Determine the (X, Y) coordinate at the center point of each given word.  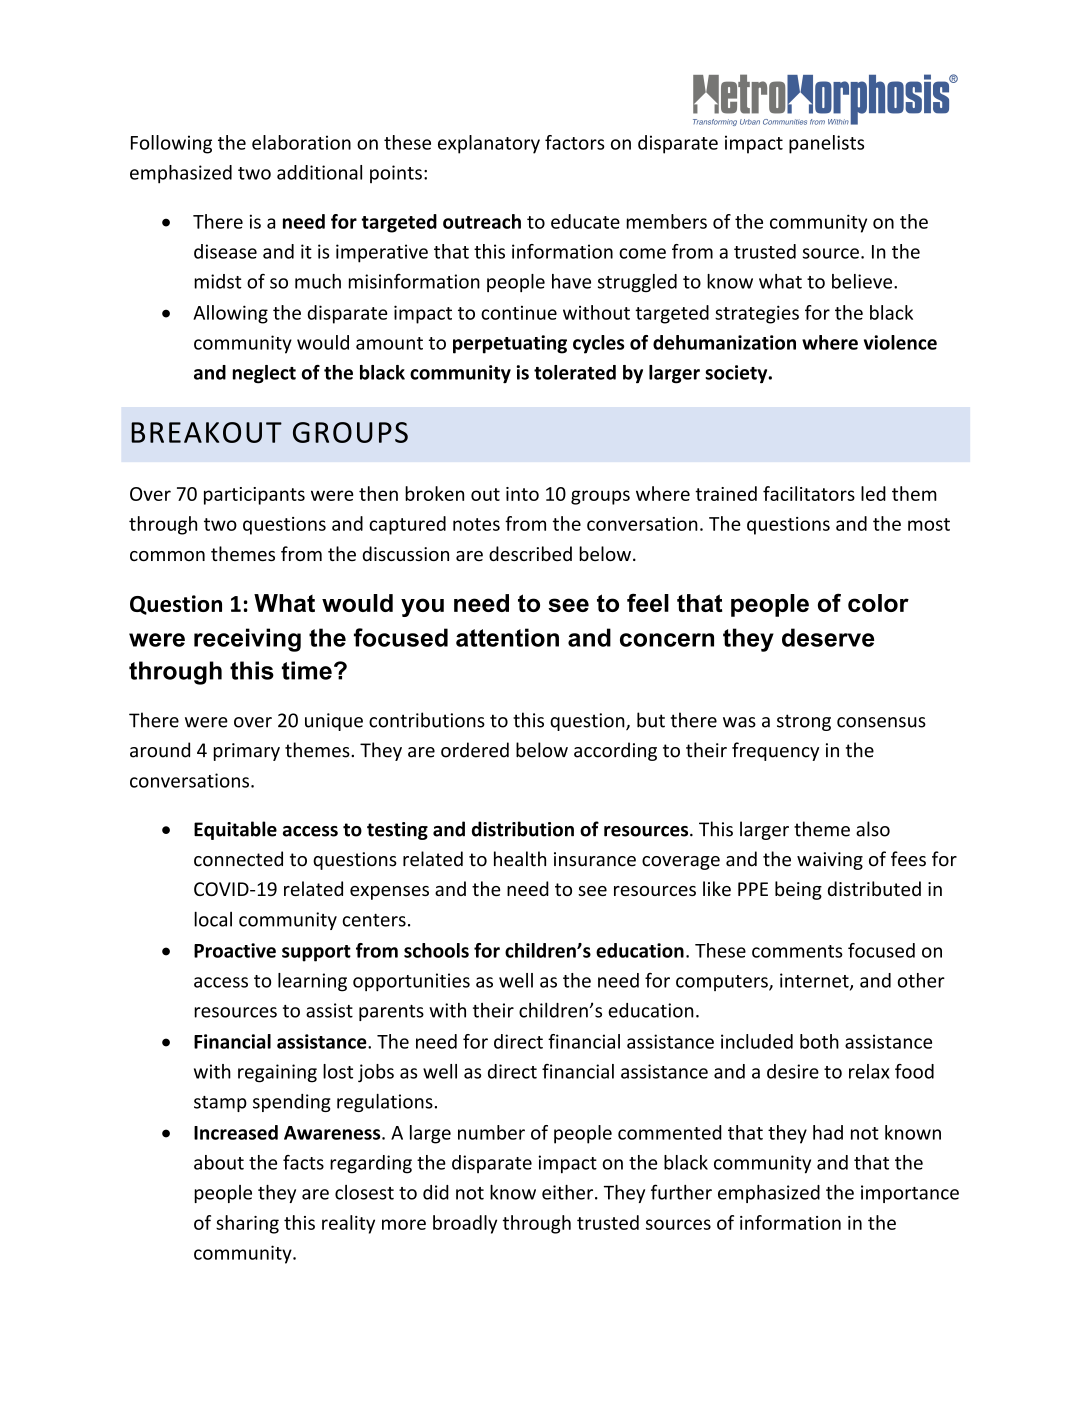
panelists (826, 144)
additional (319, 172)
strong (804, 722)
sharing (247, 1224)
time (307, 670)
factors (575, 142)
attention (507, 637)
